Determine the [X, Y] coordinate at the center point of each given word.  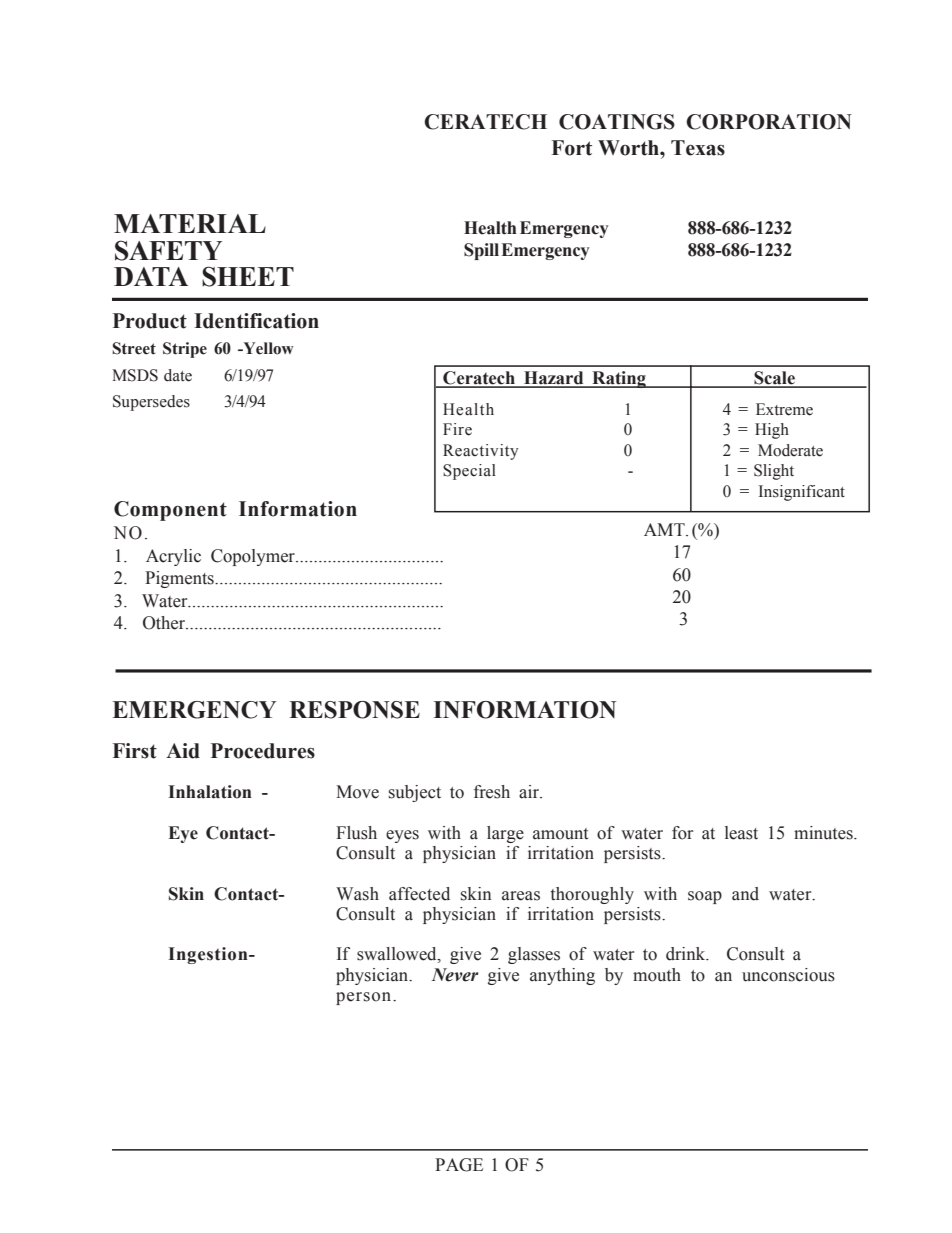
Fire [457, 429]
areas [521, 896]
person [365, 998]
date [178, 375]
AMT [665, 529]
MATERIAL [190, 223]
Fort [572, 148]
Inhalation [210, 792]
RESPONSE [354, 710]
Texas [698, 148]
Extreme [784, 409]
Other [165, 623]
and [745, 894]
